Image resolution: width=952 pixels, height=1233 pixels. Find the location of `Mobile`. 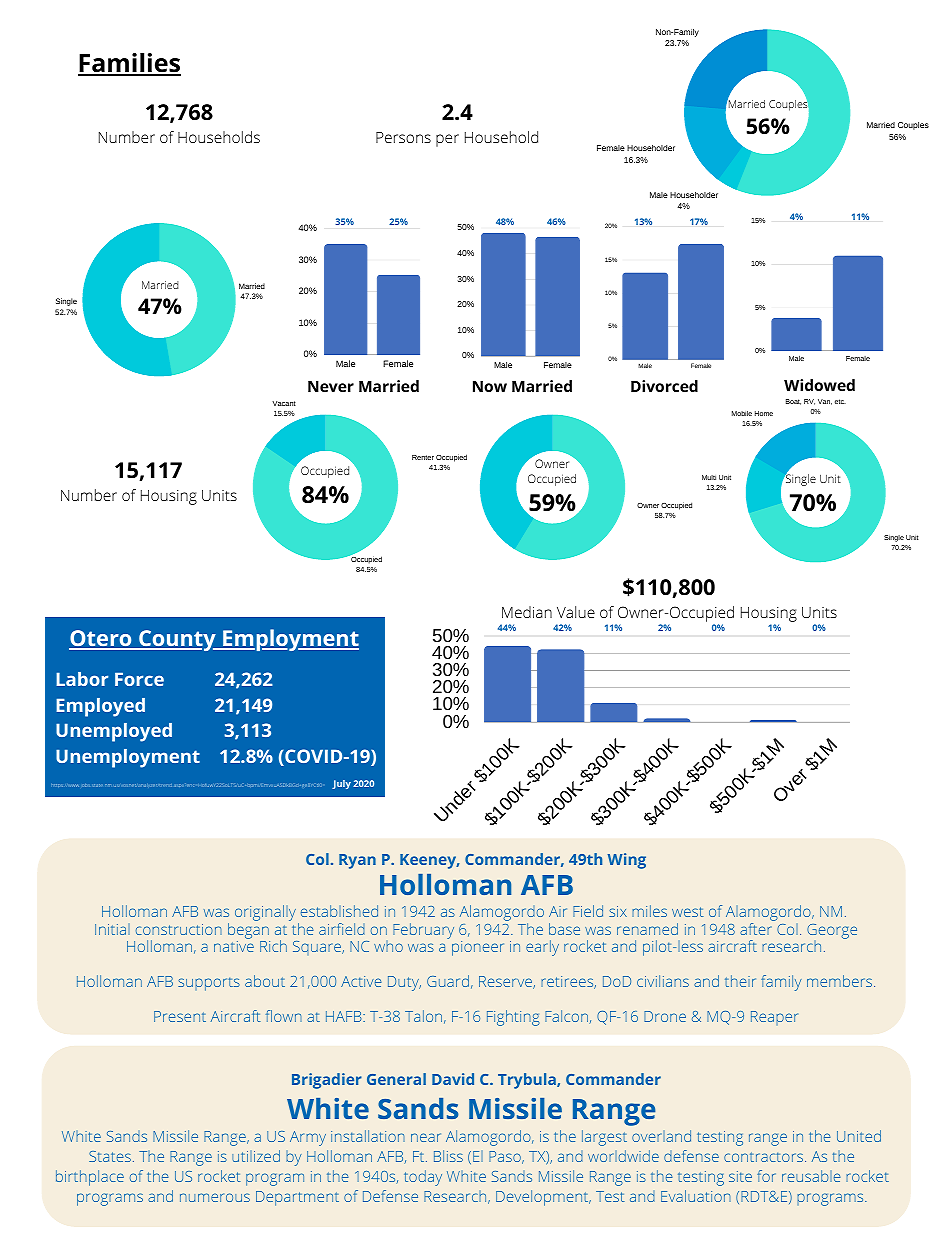

Mobile is located at coordinates (742, 413).
